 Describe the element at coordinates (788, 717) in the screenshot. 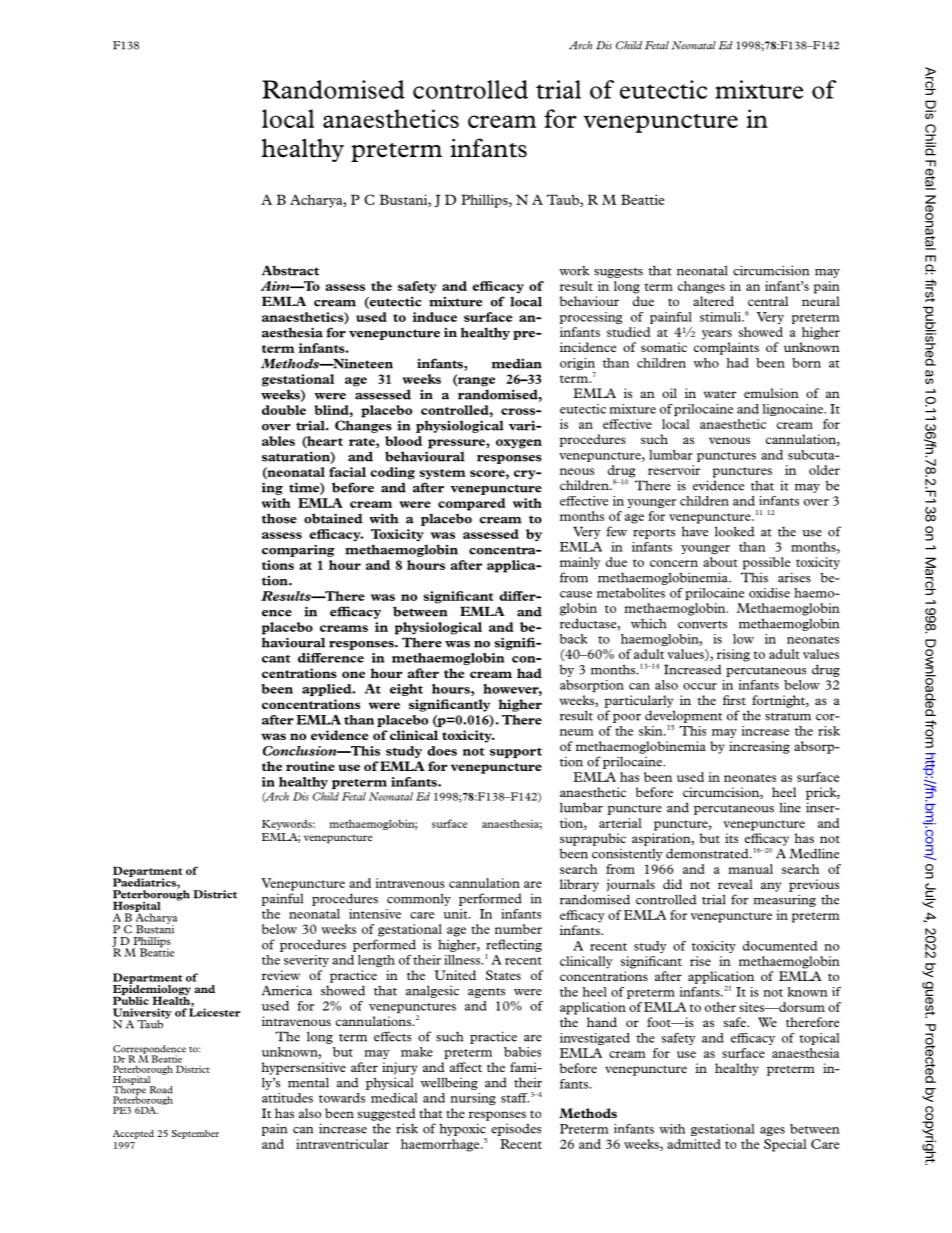

I see `stratum` at that location.
